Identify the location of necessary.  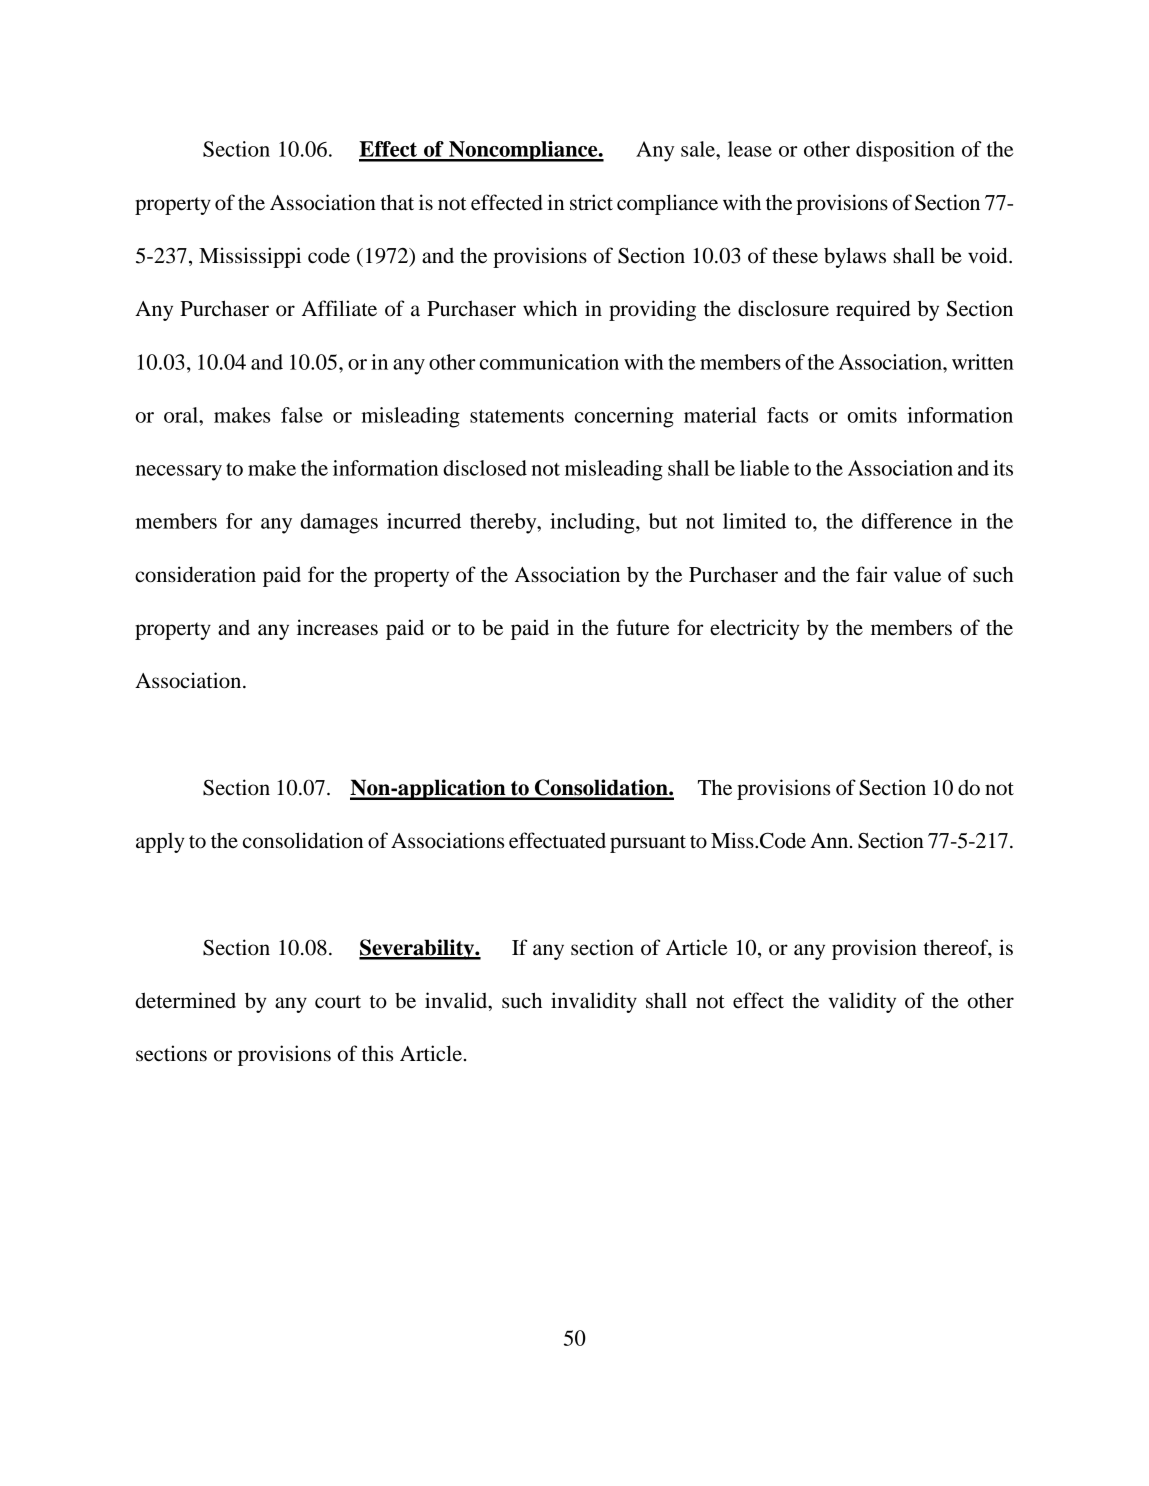
(178, 473).
